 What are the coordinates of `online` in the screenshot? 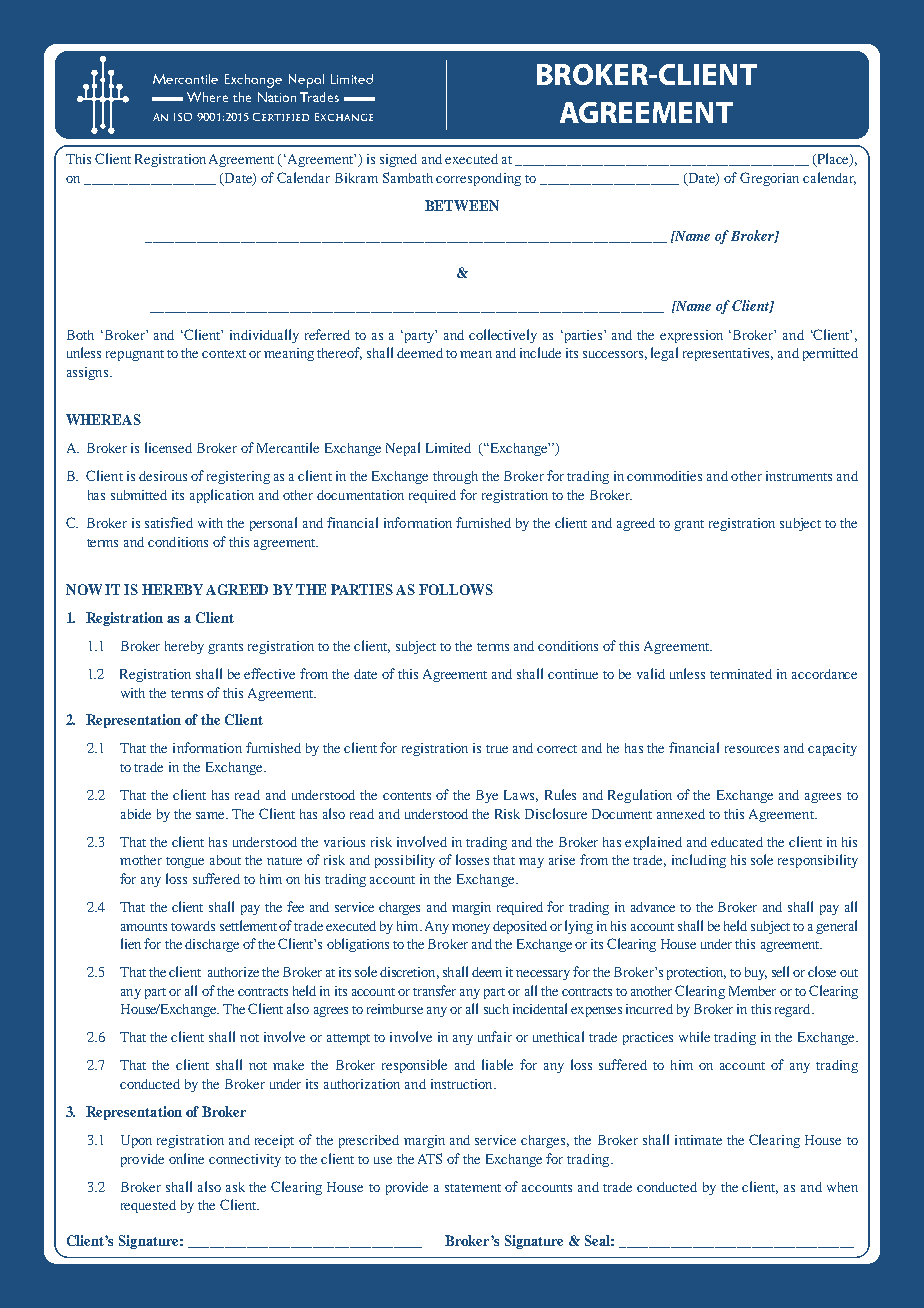 It's located at (186, 1158).
